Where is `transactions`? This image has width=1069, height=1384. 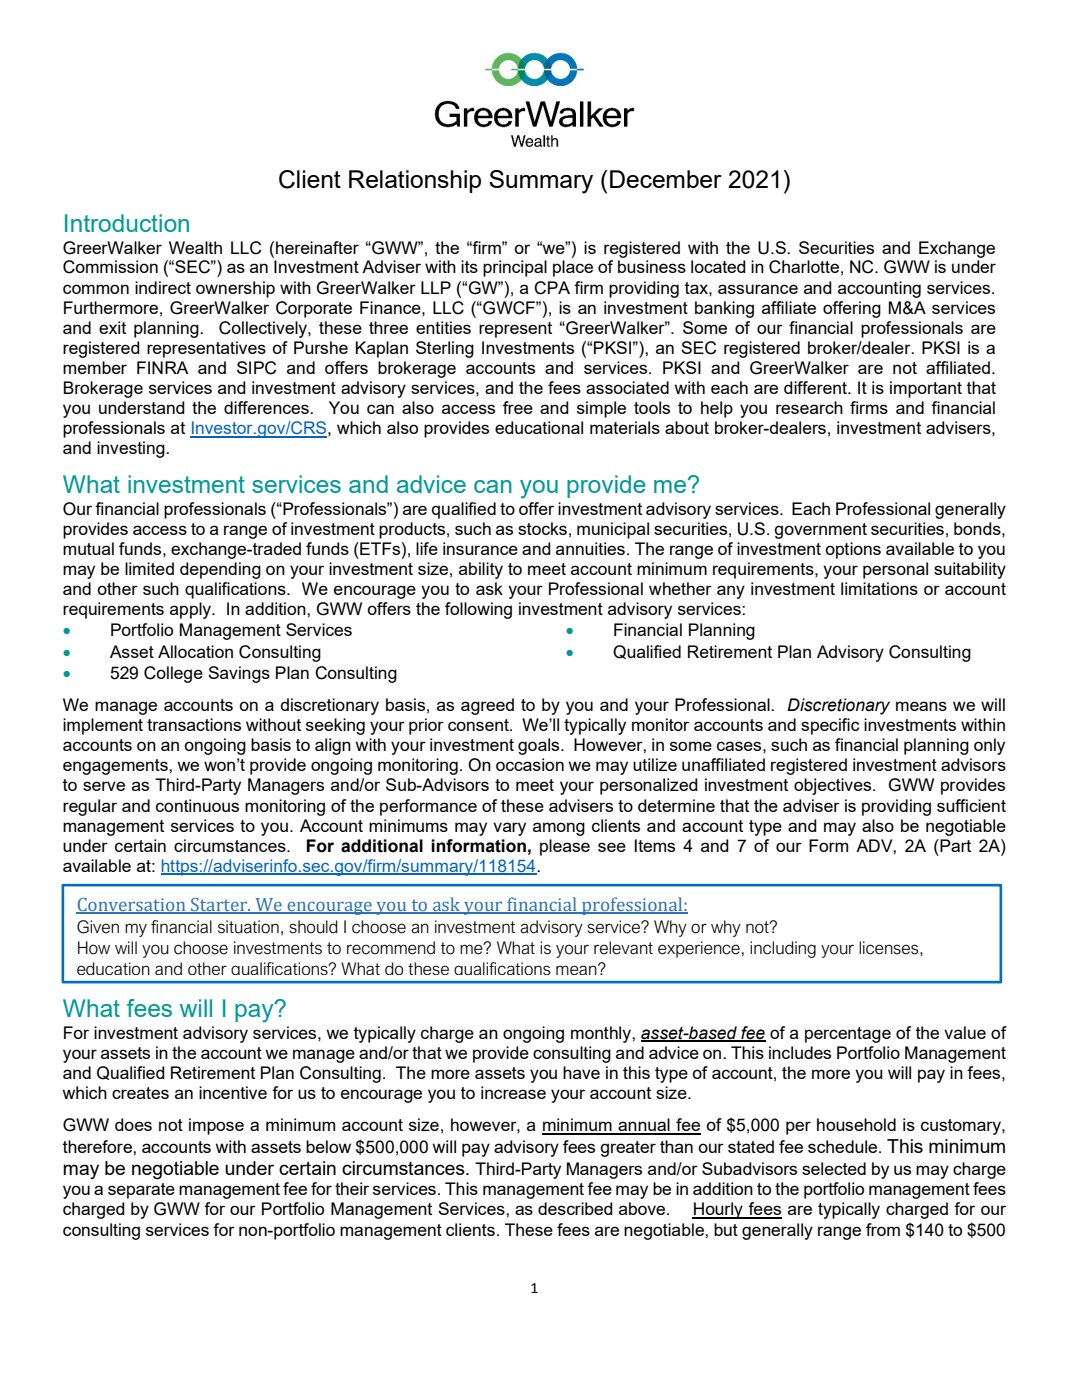
transactions is located at coordinates (194, 724).
